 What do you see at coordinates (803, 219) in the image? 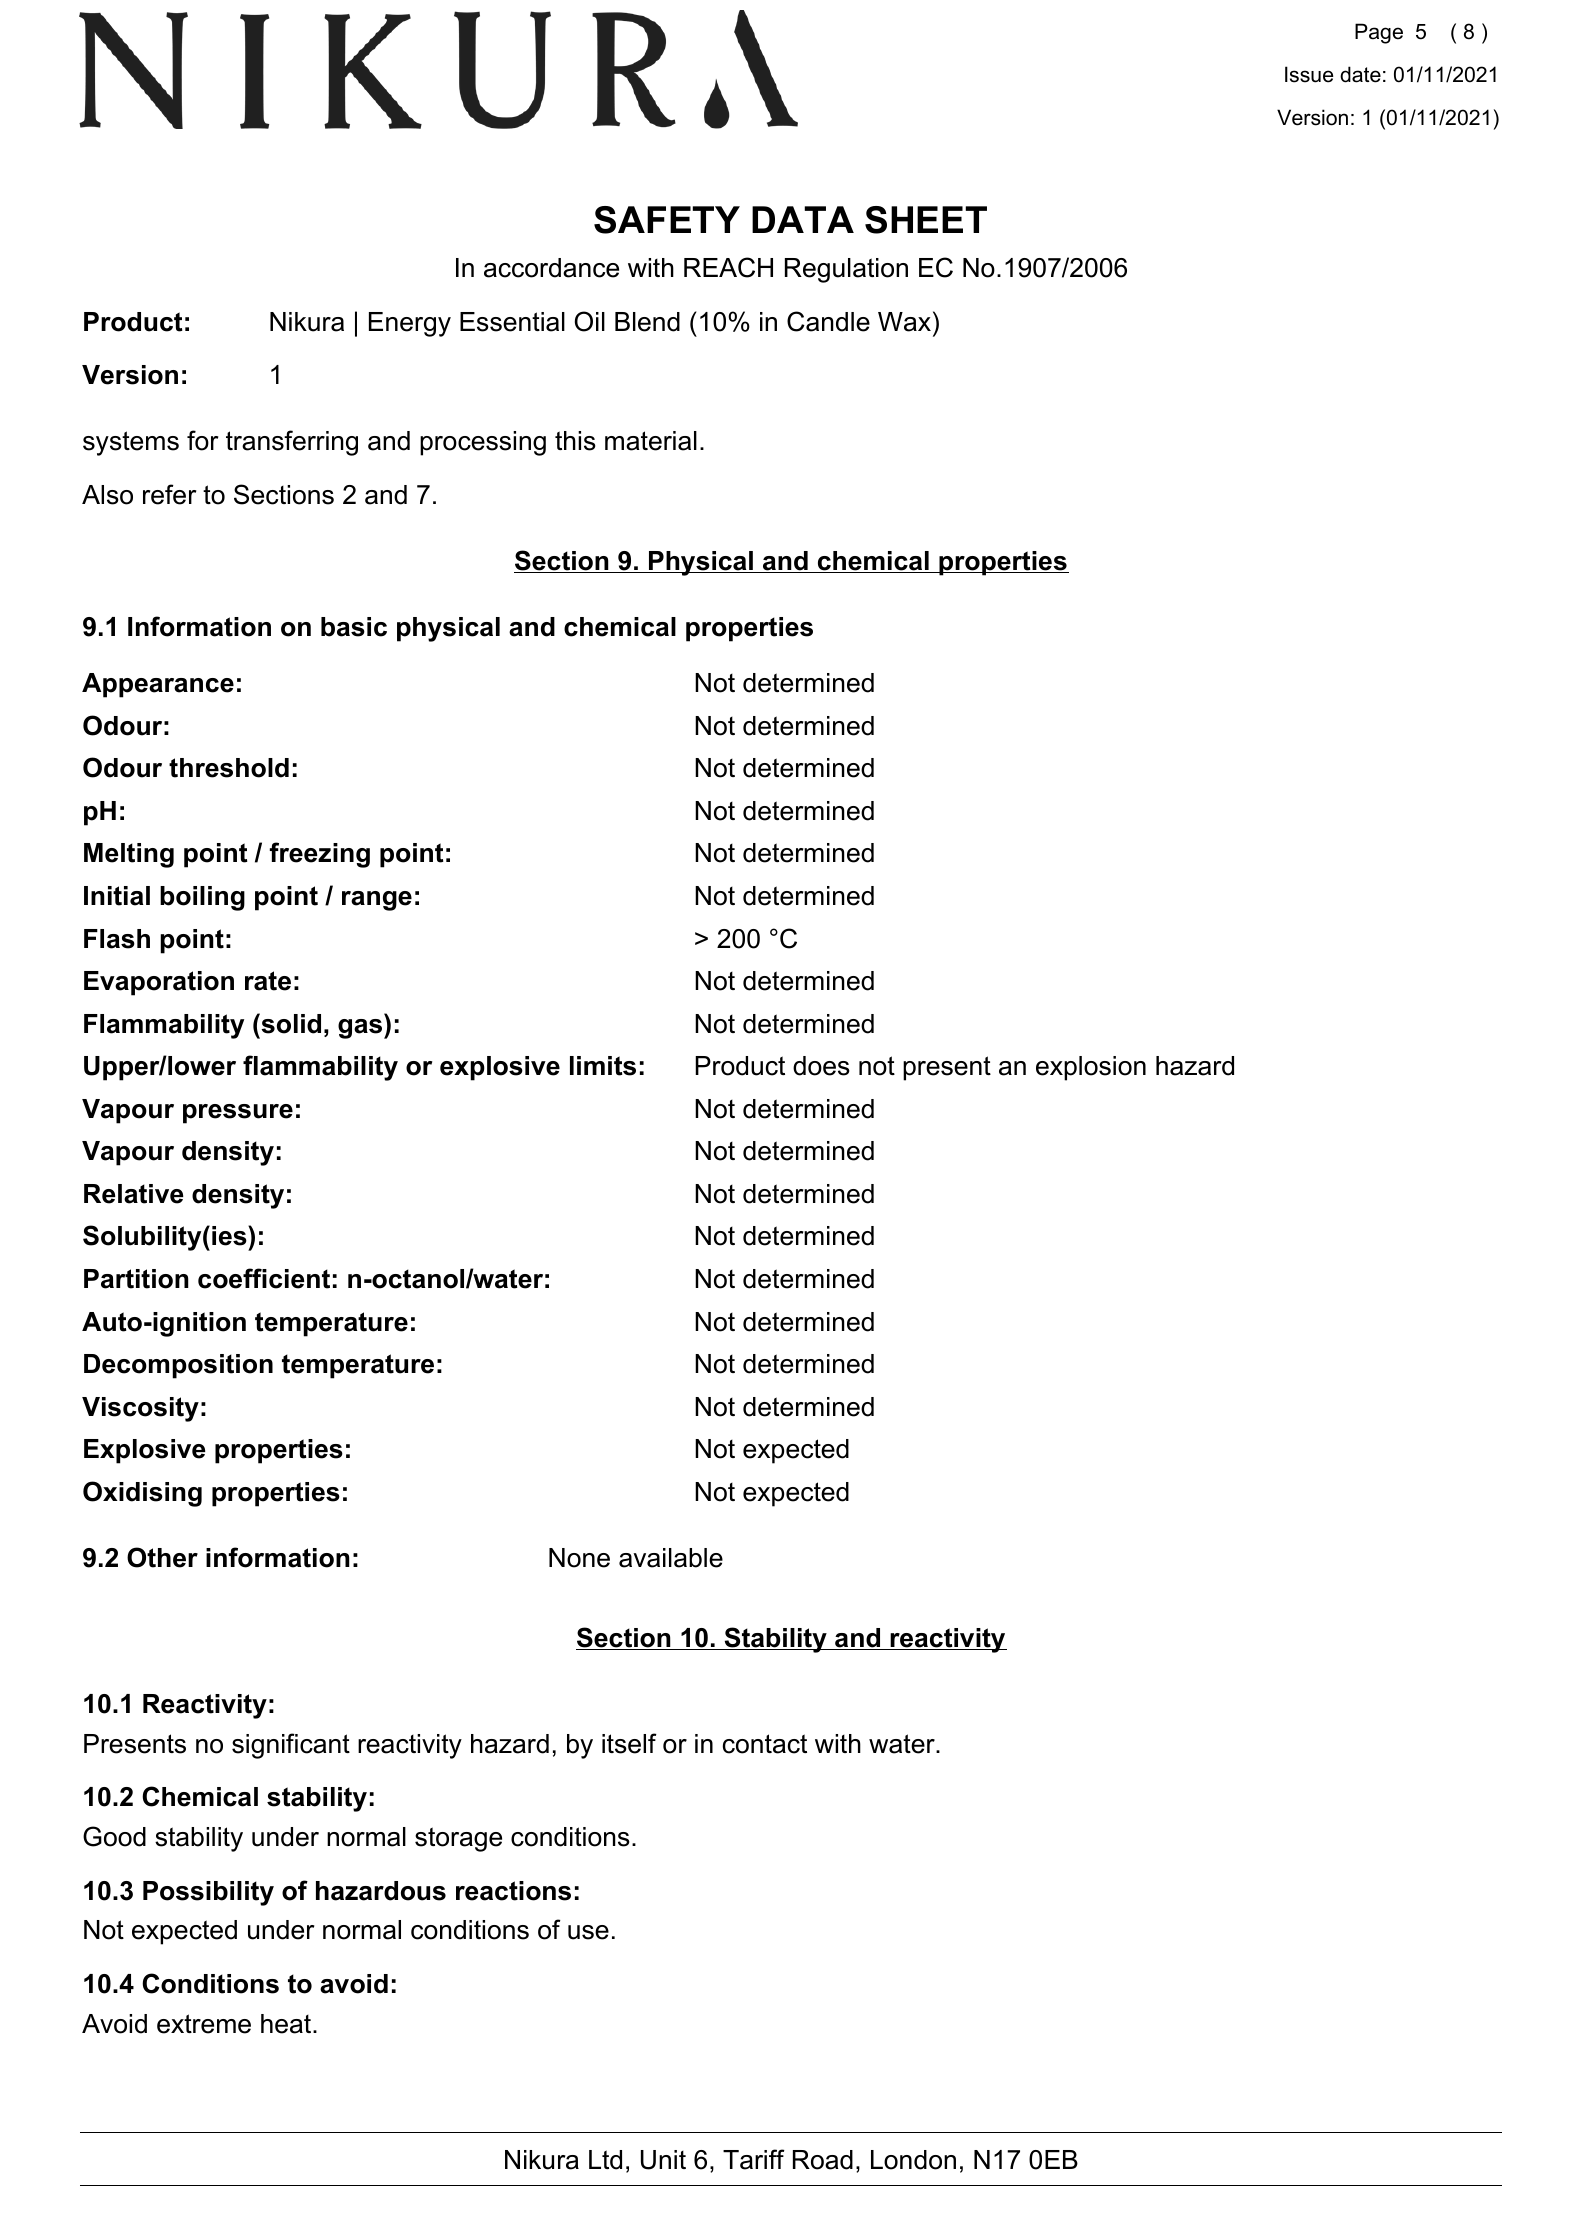
I see `DATA` at bounding box center [803, 219].
